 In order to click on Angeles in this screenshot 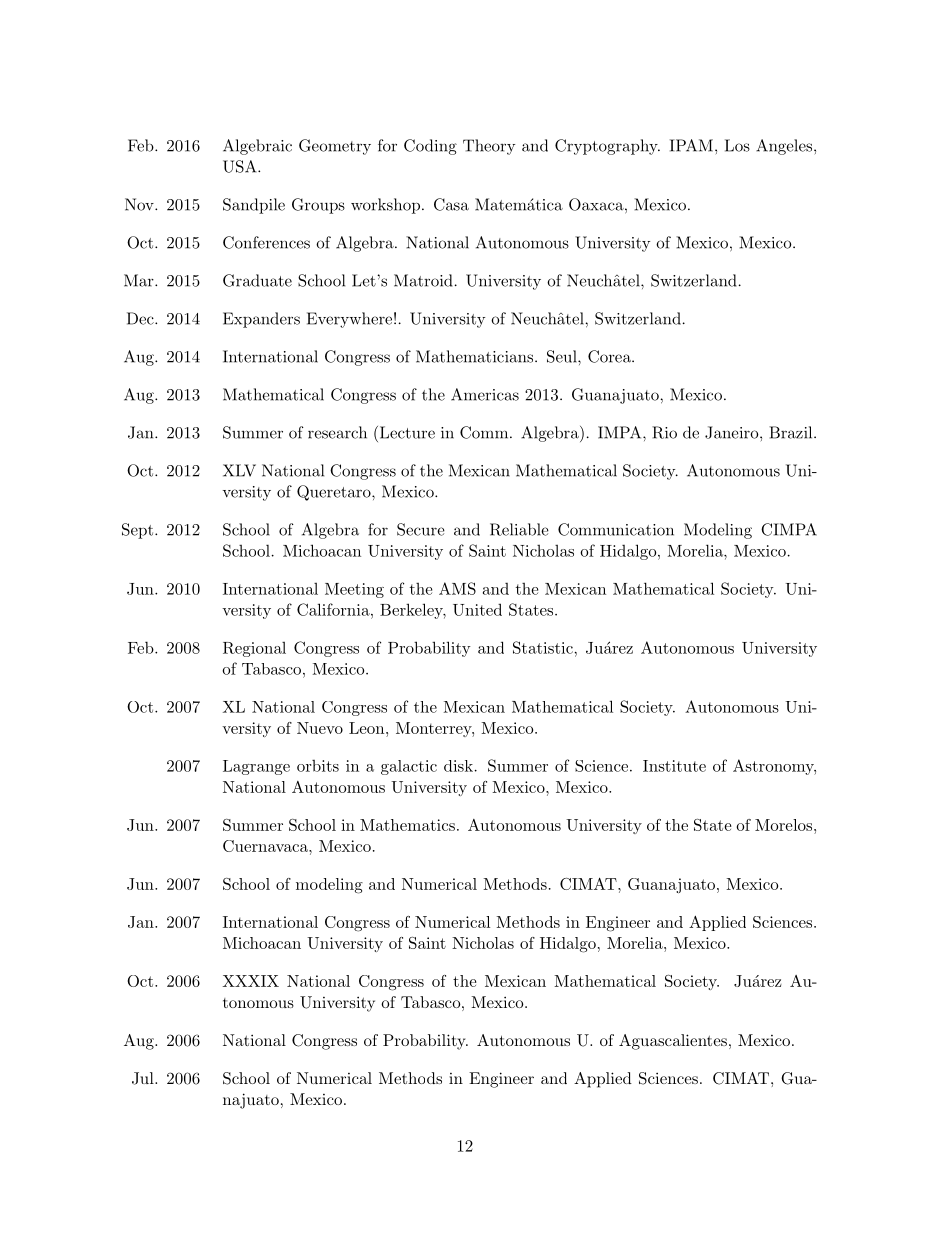, I will do `click(784, 147)`.
